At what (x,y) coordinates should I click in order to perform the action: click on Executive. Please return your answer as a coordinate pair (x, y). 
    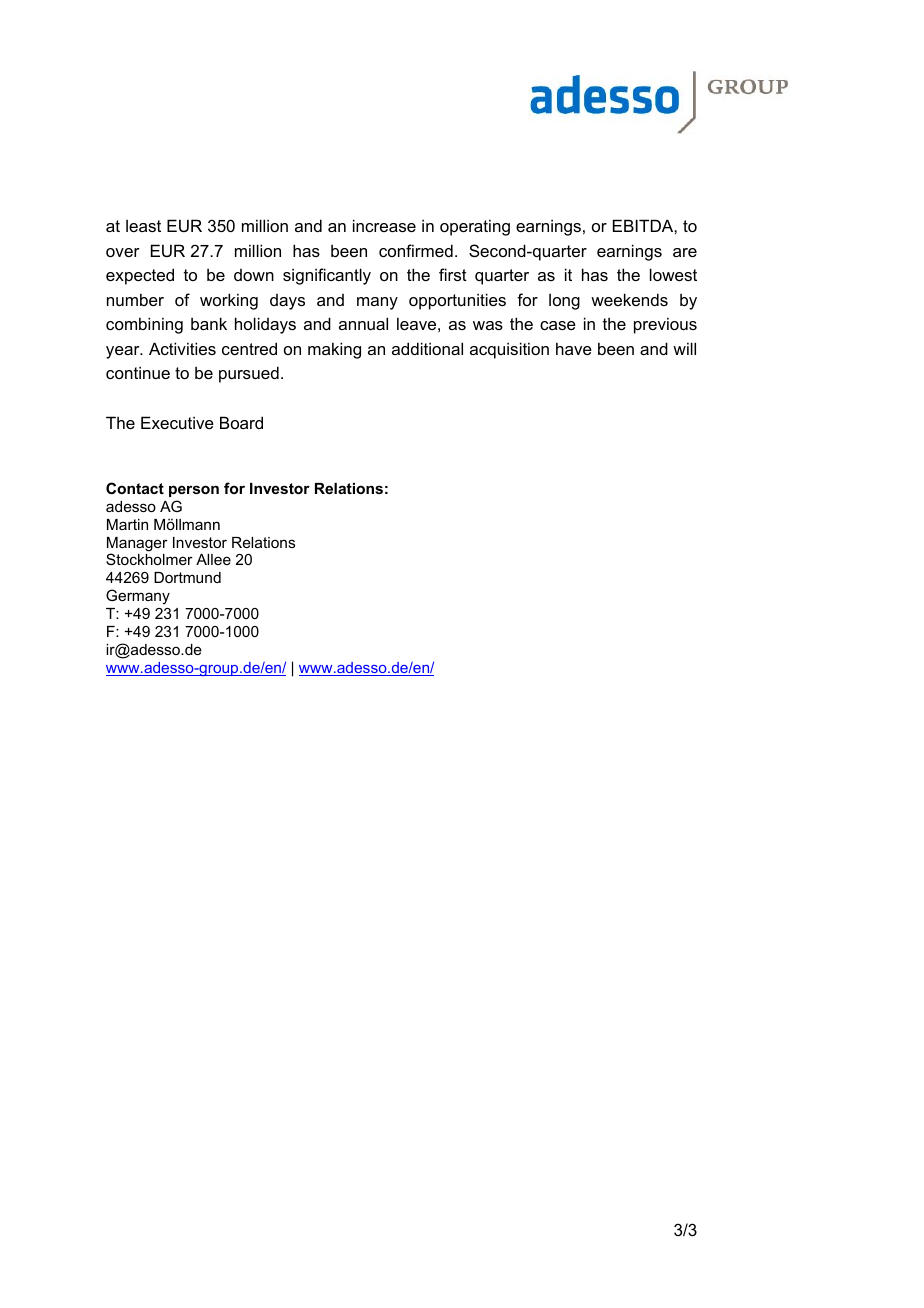
    Looking at the image, I should click on (177, 422).
